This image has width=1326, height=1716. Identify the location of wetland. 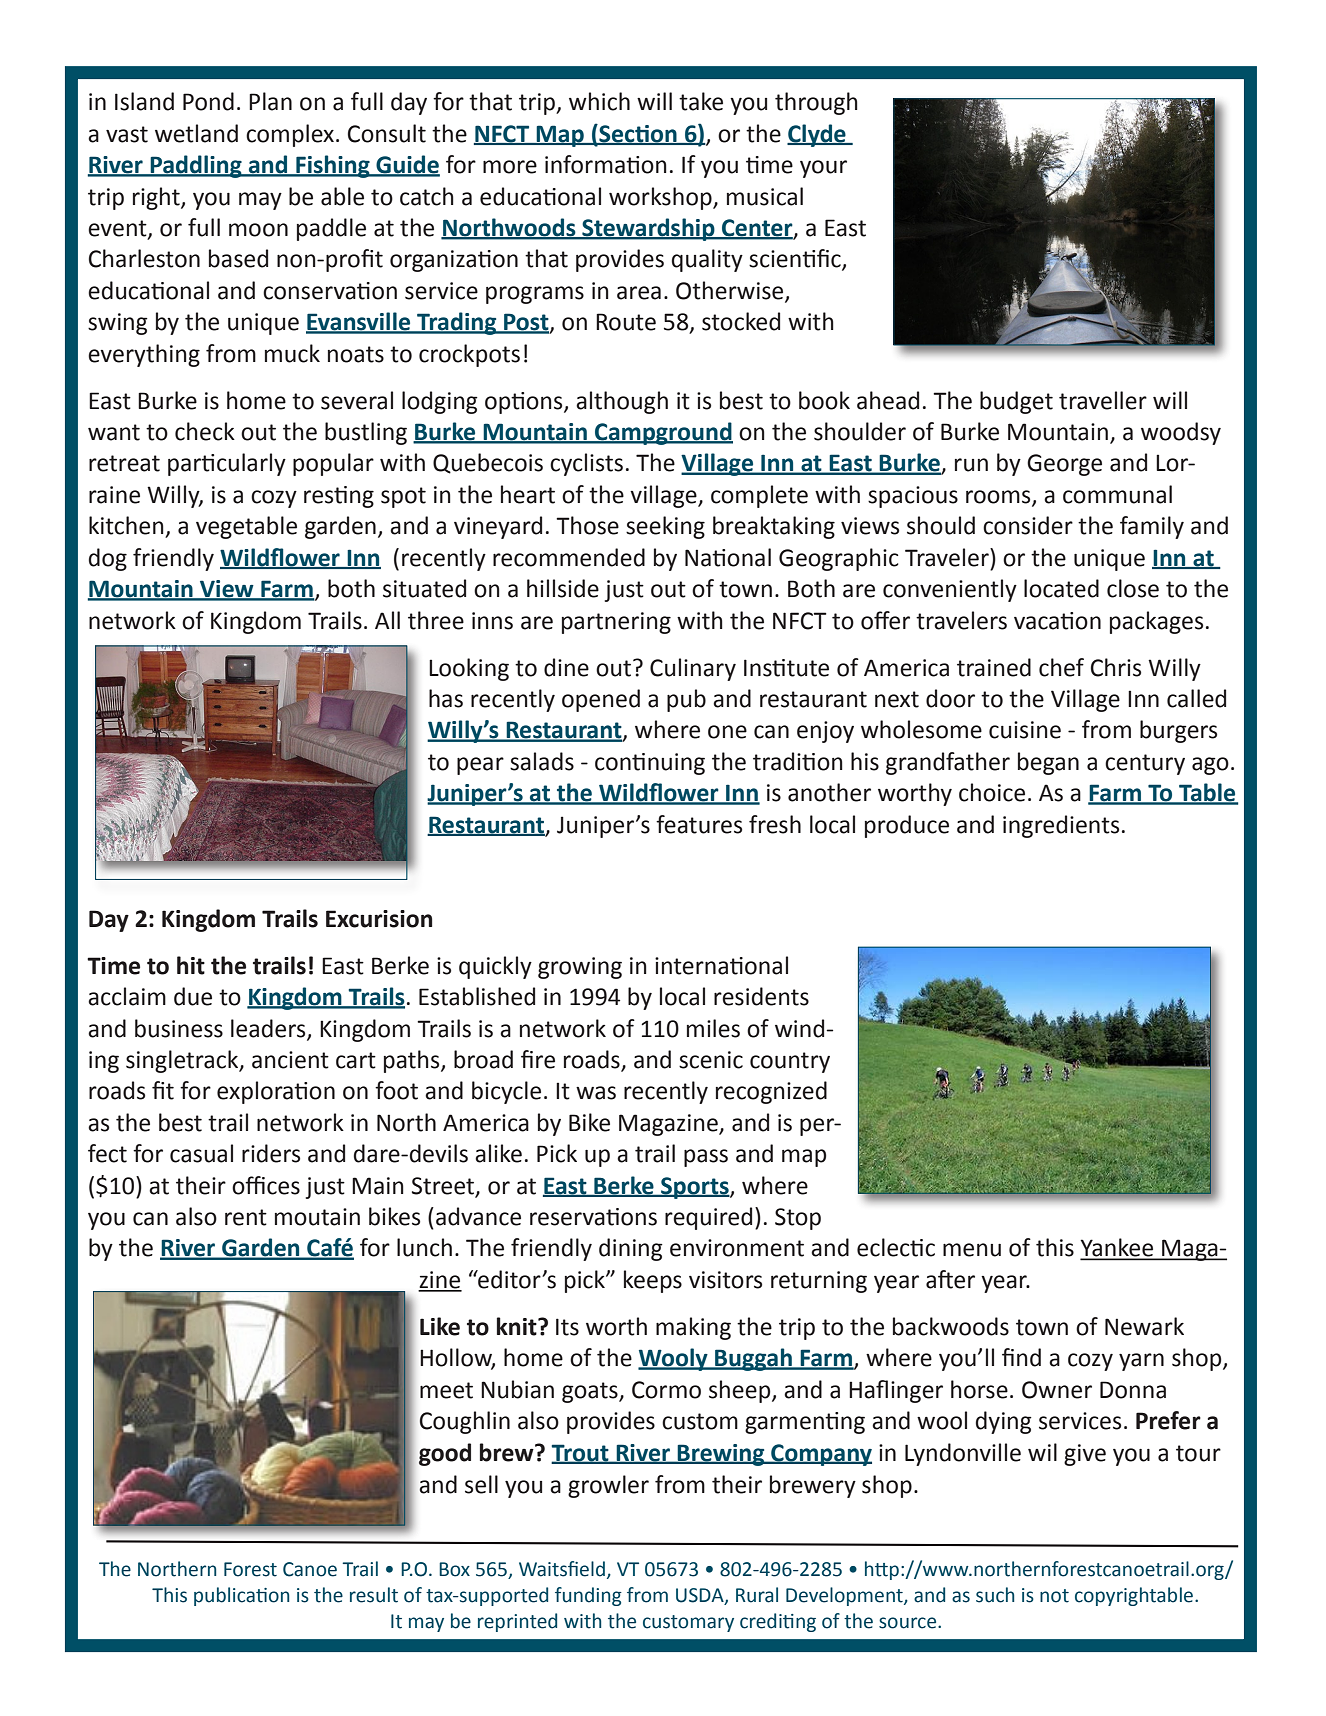
(196, 133).
